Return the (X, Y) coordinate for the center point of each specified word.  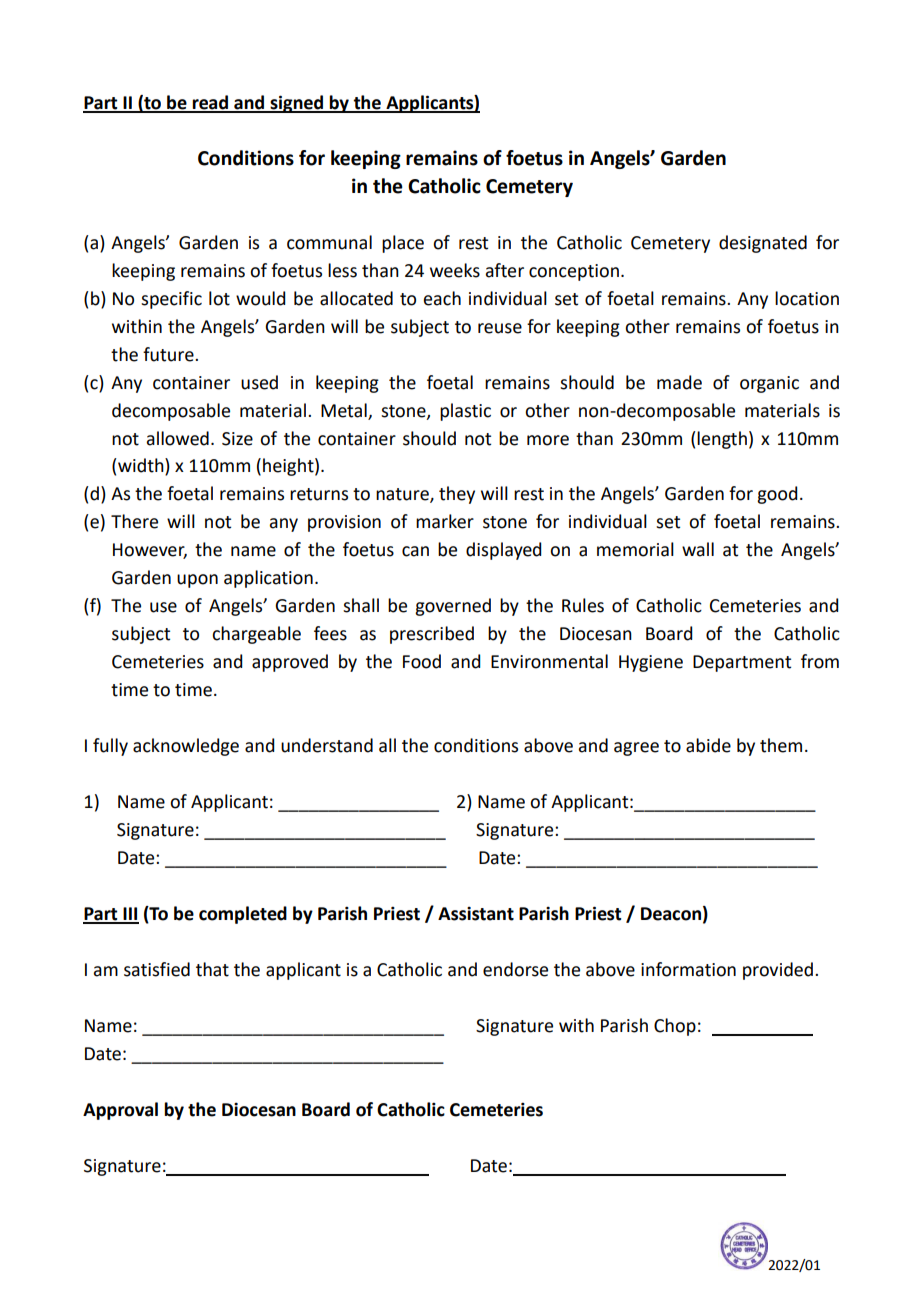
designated (763, 244)
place (403, 244)
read (210, 103)
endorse (515, 969)
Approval (120, 1111)
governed (453, 607)
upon (197, 581)
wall (698, 549)
